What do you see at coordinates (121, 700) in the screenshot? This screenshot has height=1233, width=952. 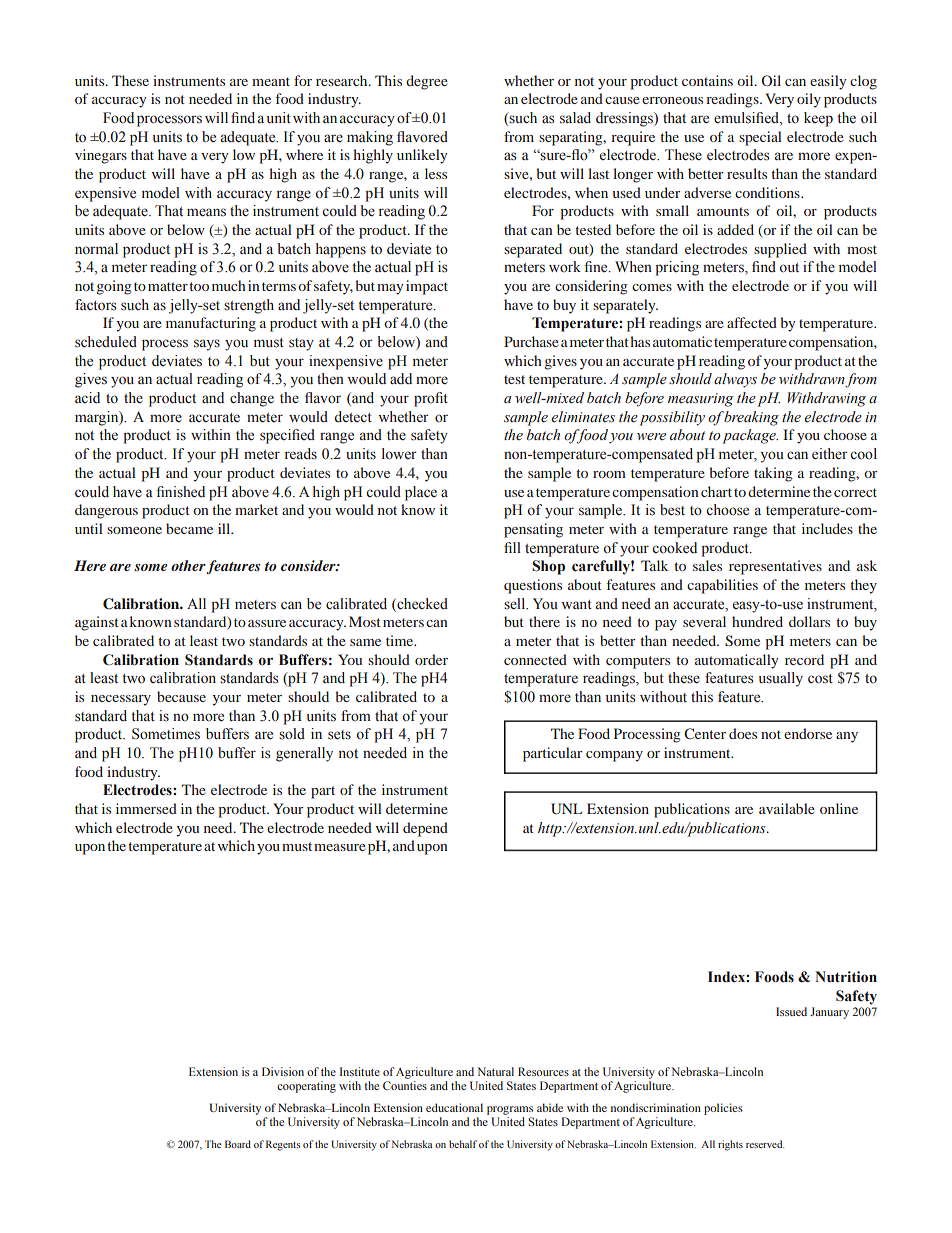 I see `necessary` at bounding box center [121, 700].
